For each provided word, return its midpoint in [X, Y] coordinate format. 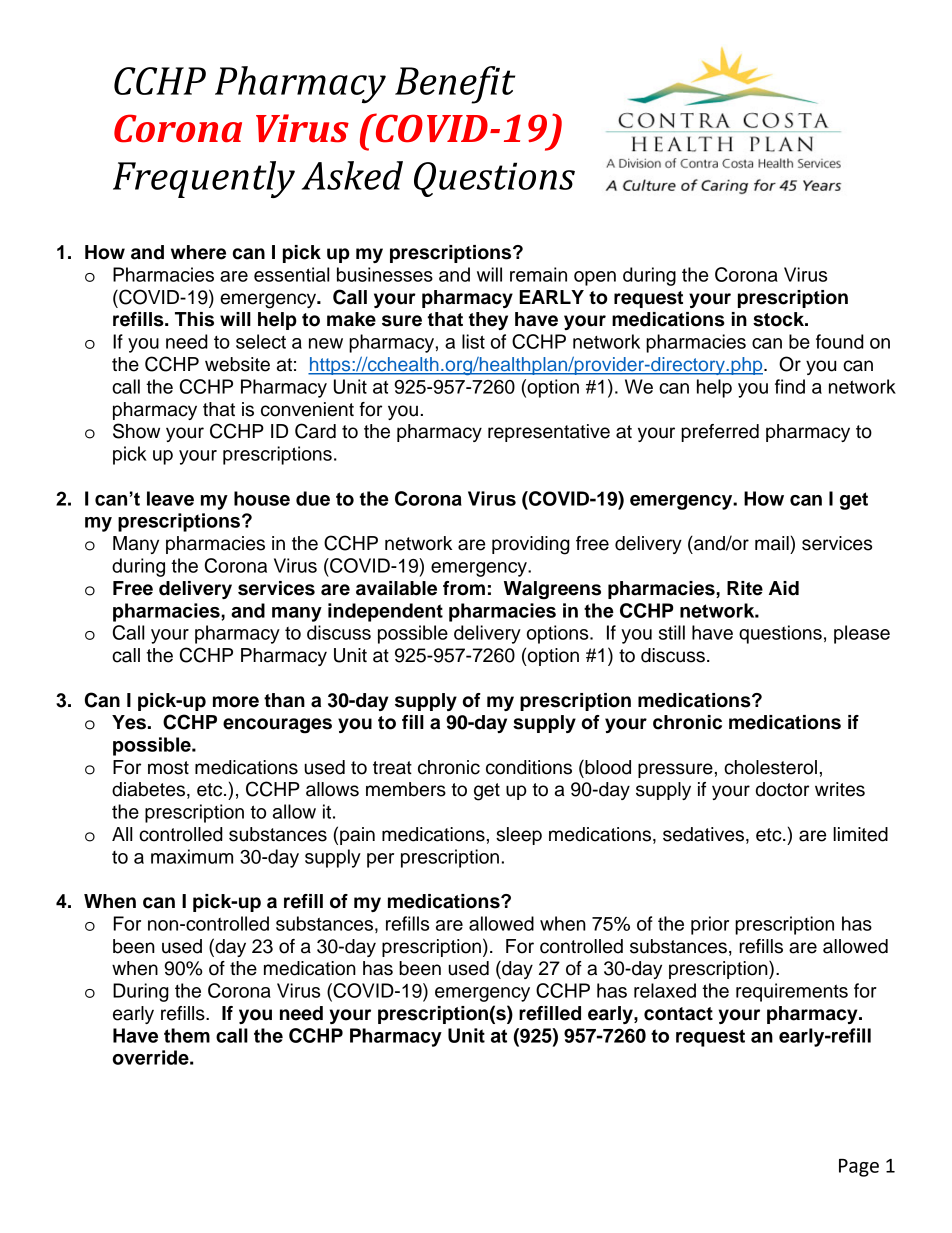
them [187, 1035]
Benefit [455, 85]
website [237, 364]
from [464, 588]
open [595, 278]
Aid [784, 588]
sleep [519, 836]
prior [710, 925]
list [473, 341]
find [790, 386]
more [236, 702]
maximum [192, 856]
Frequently [204, 179]
